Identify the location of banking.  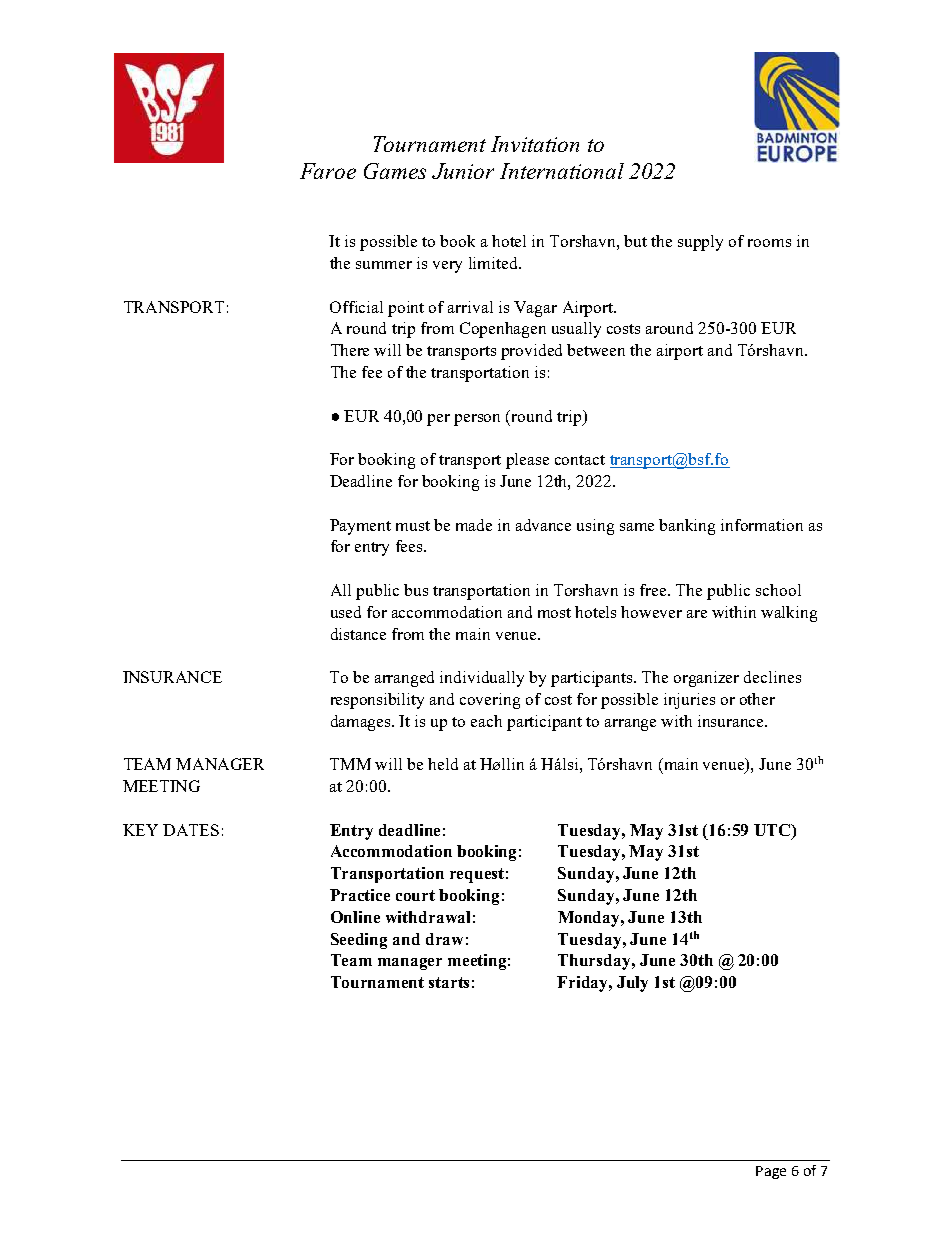
(687, 527).
